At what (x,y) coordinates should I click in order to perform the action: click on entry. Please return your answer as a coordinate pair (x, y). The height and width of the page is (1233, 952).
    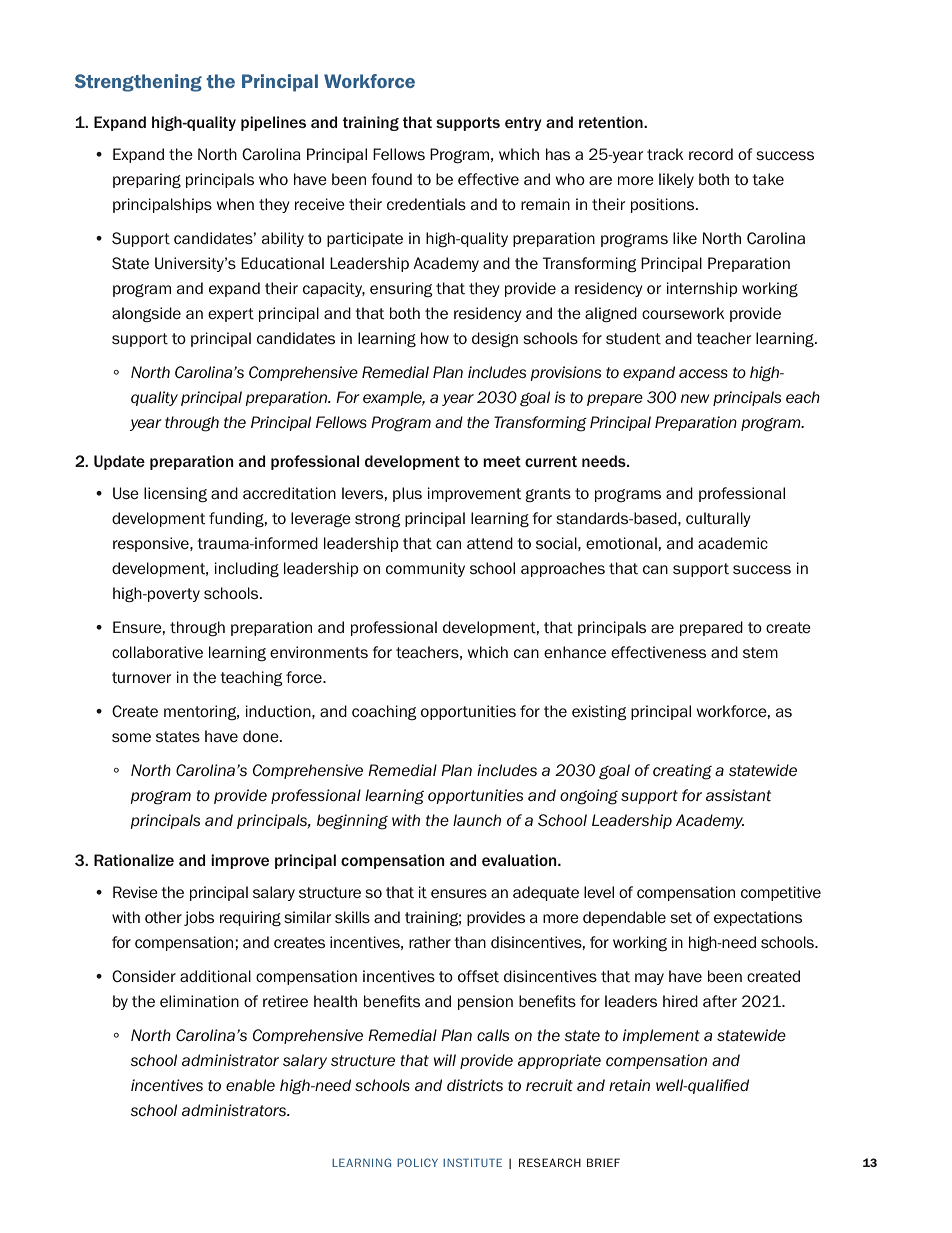
    Looking at the image, I should click on (523, 124).
